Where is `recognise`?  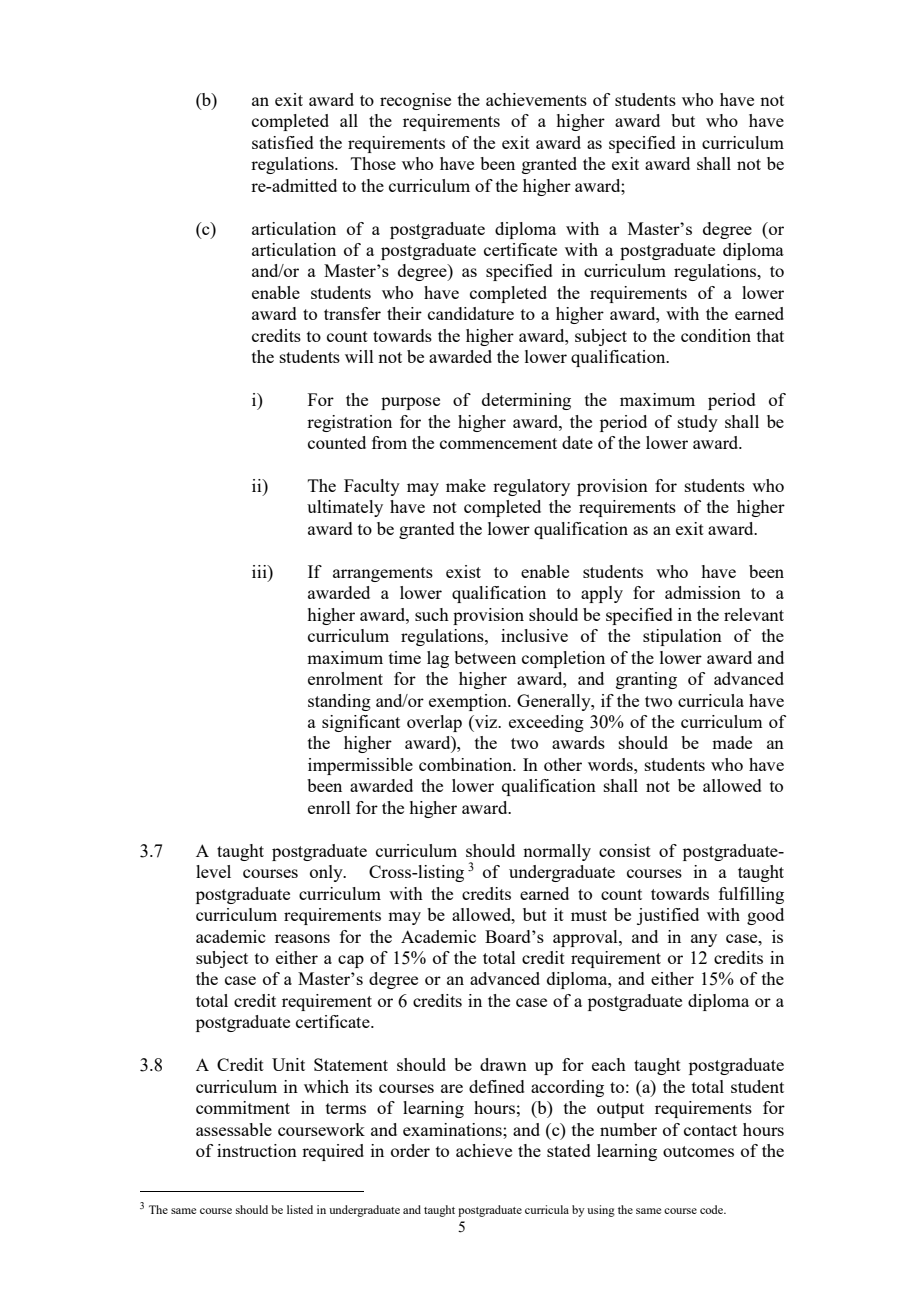 recognise is located at coordinates (415, 101).
